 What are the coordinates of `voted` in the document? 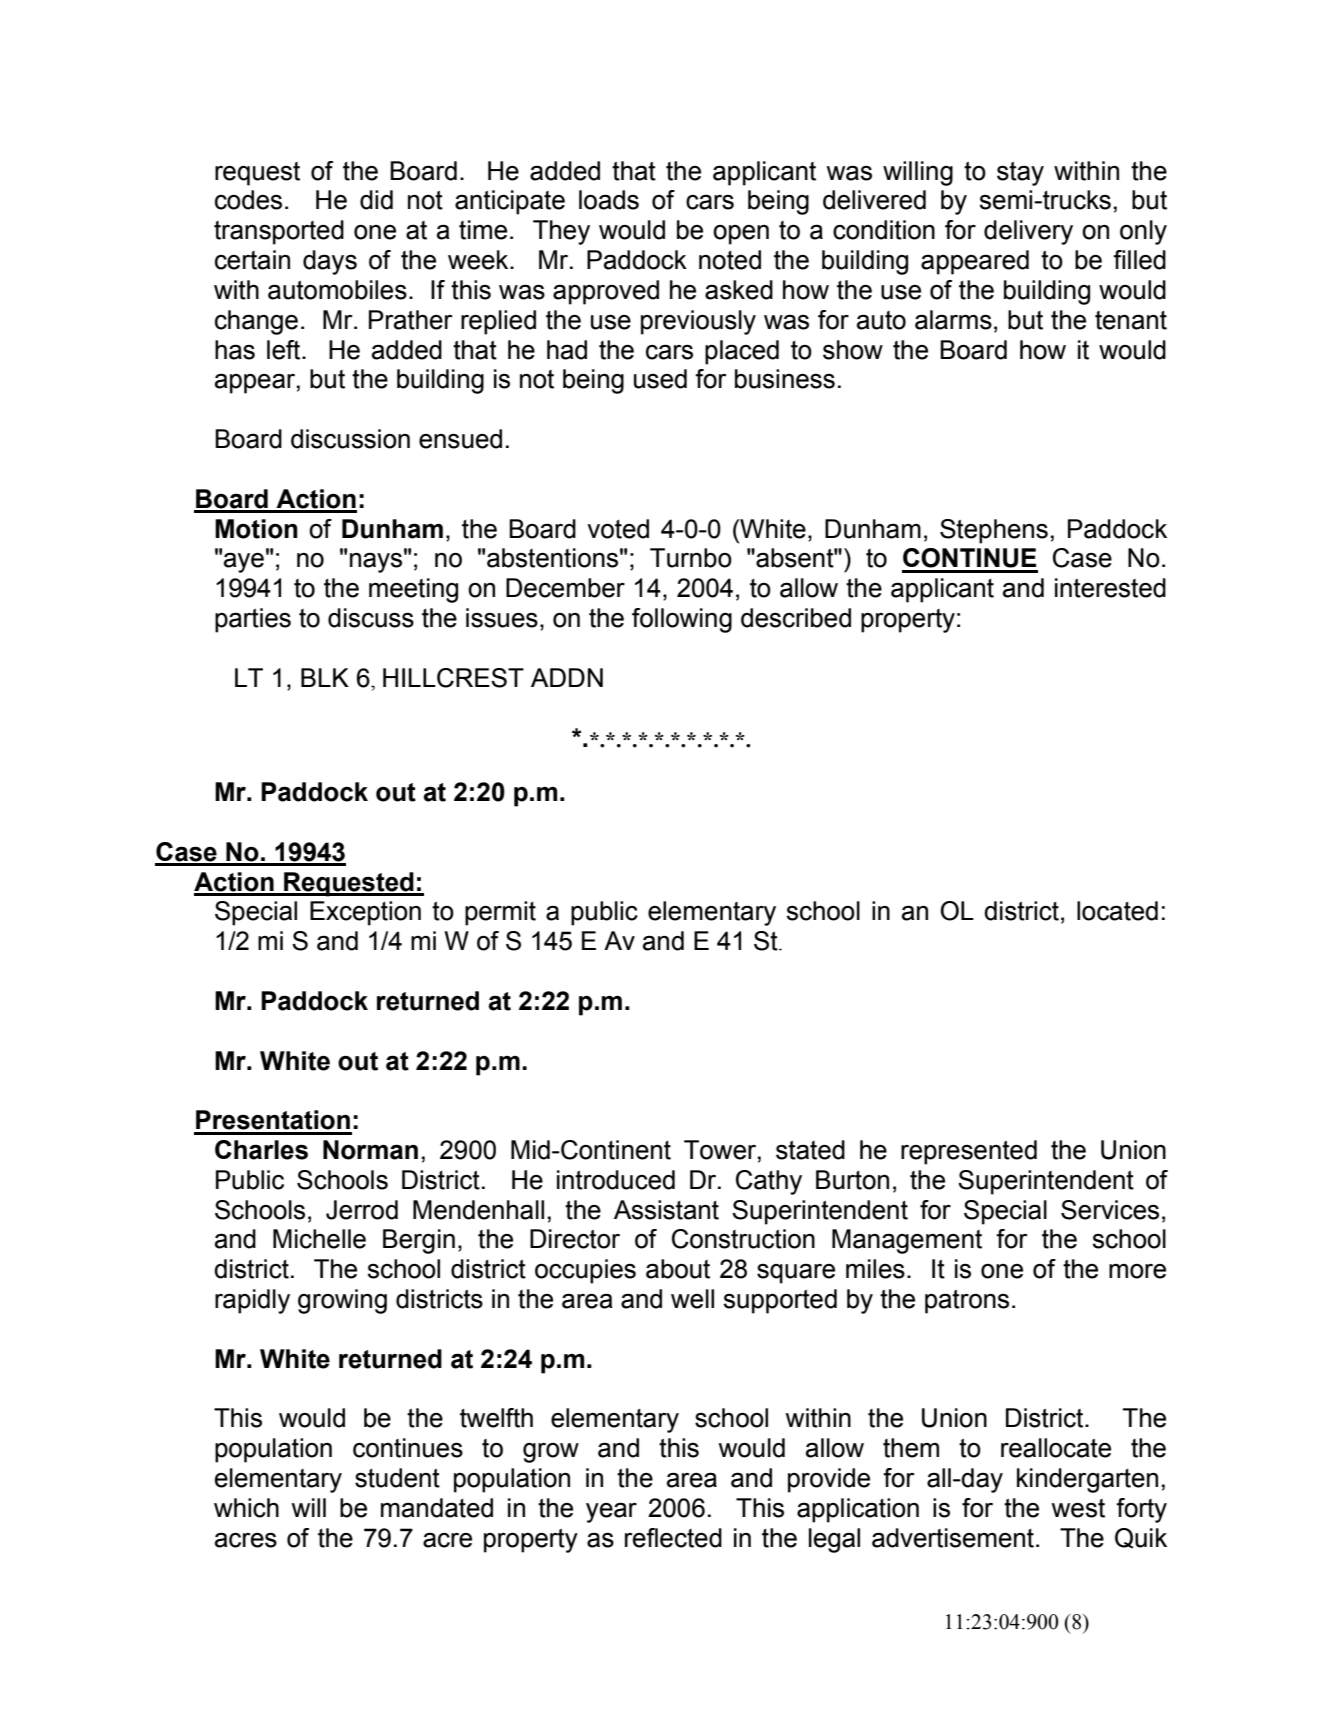 It's located at (618, 529).
